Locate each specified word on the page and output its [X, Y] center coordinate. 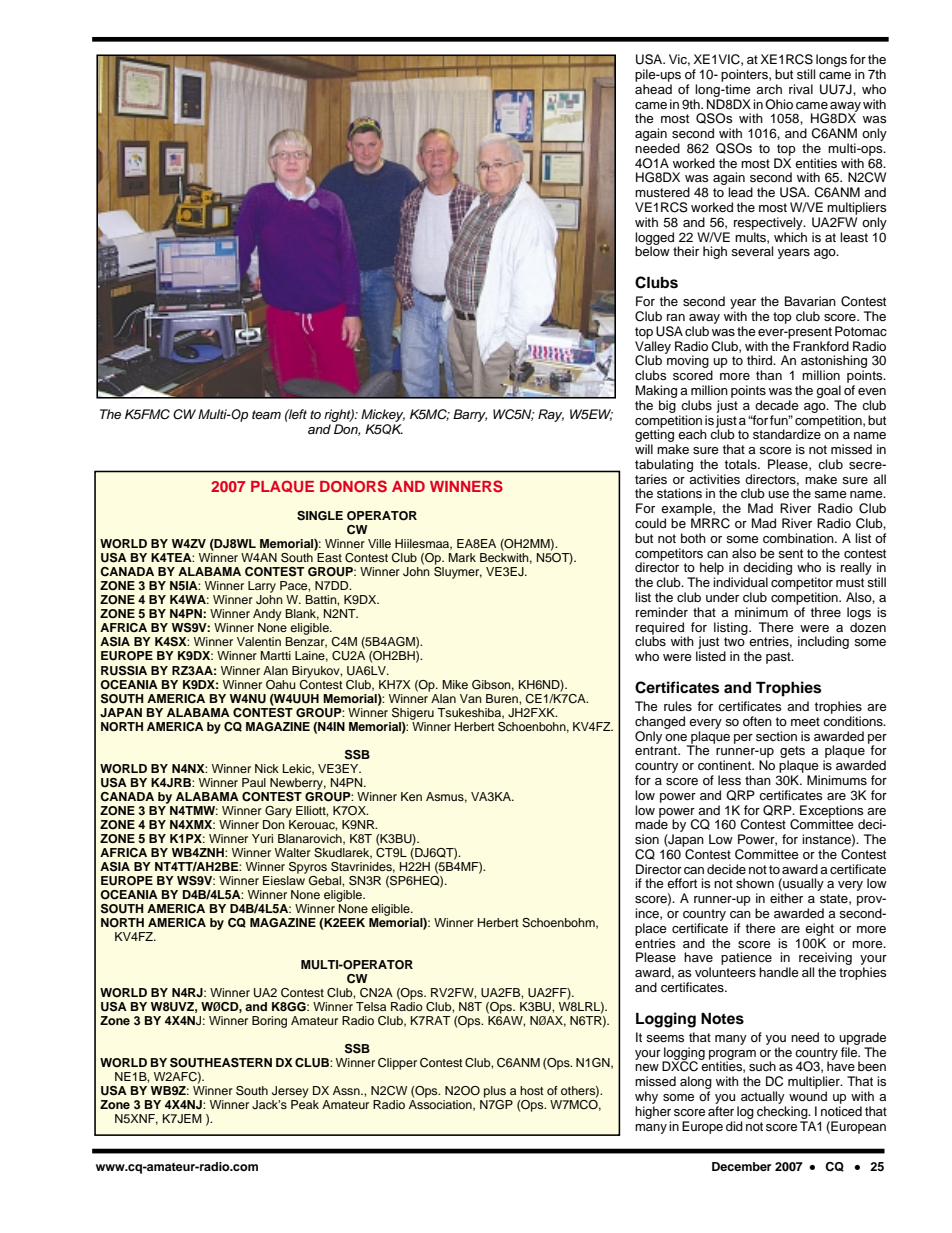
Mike [455, 684]
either [786, 898]
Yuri [262, 838]
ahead [653, 89]
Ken [411, 796]
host [532, 1090]
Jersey [290, 1092]
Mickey [383, 415]
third [761, 360]
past [779, 658]
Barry [470, 415]
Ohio [779, 104]
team [266, 414]
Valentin [259, 641]
